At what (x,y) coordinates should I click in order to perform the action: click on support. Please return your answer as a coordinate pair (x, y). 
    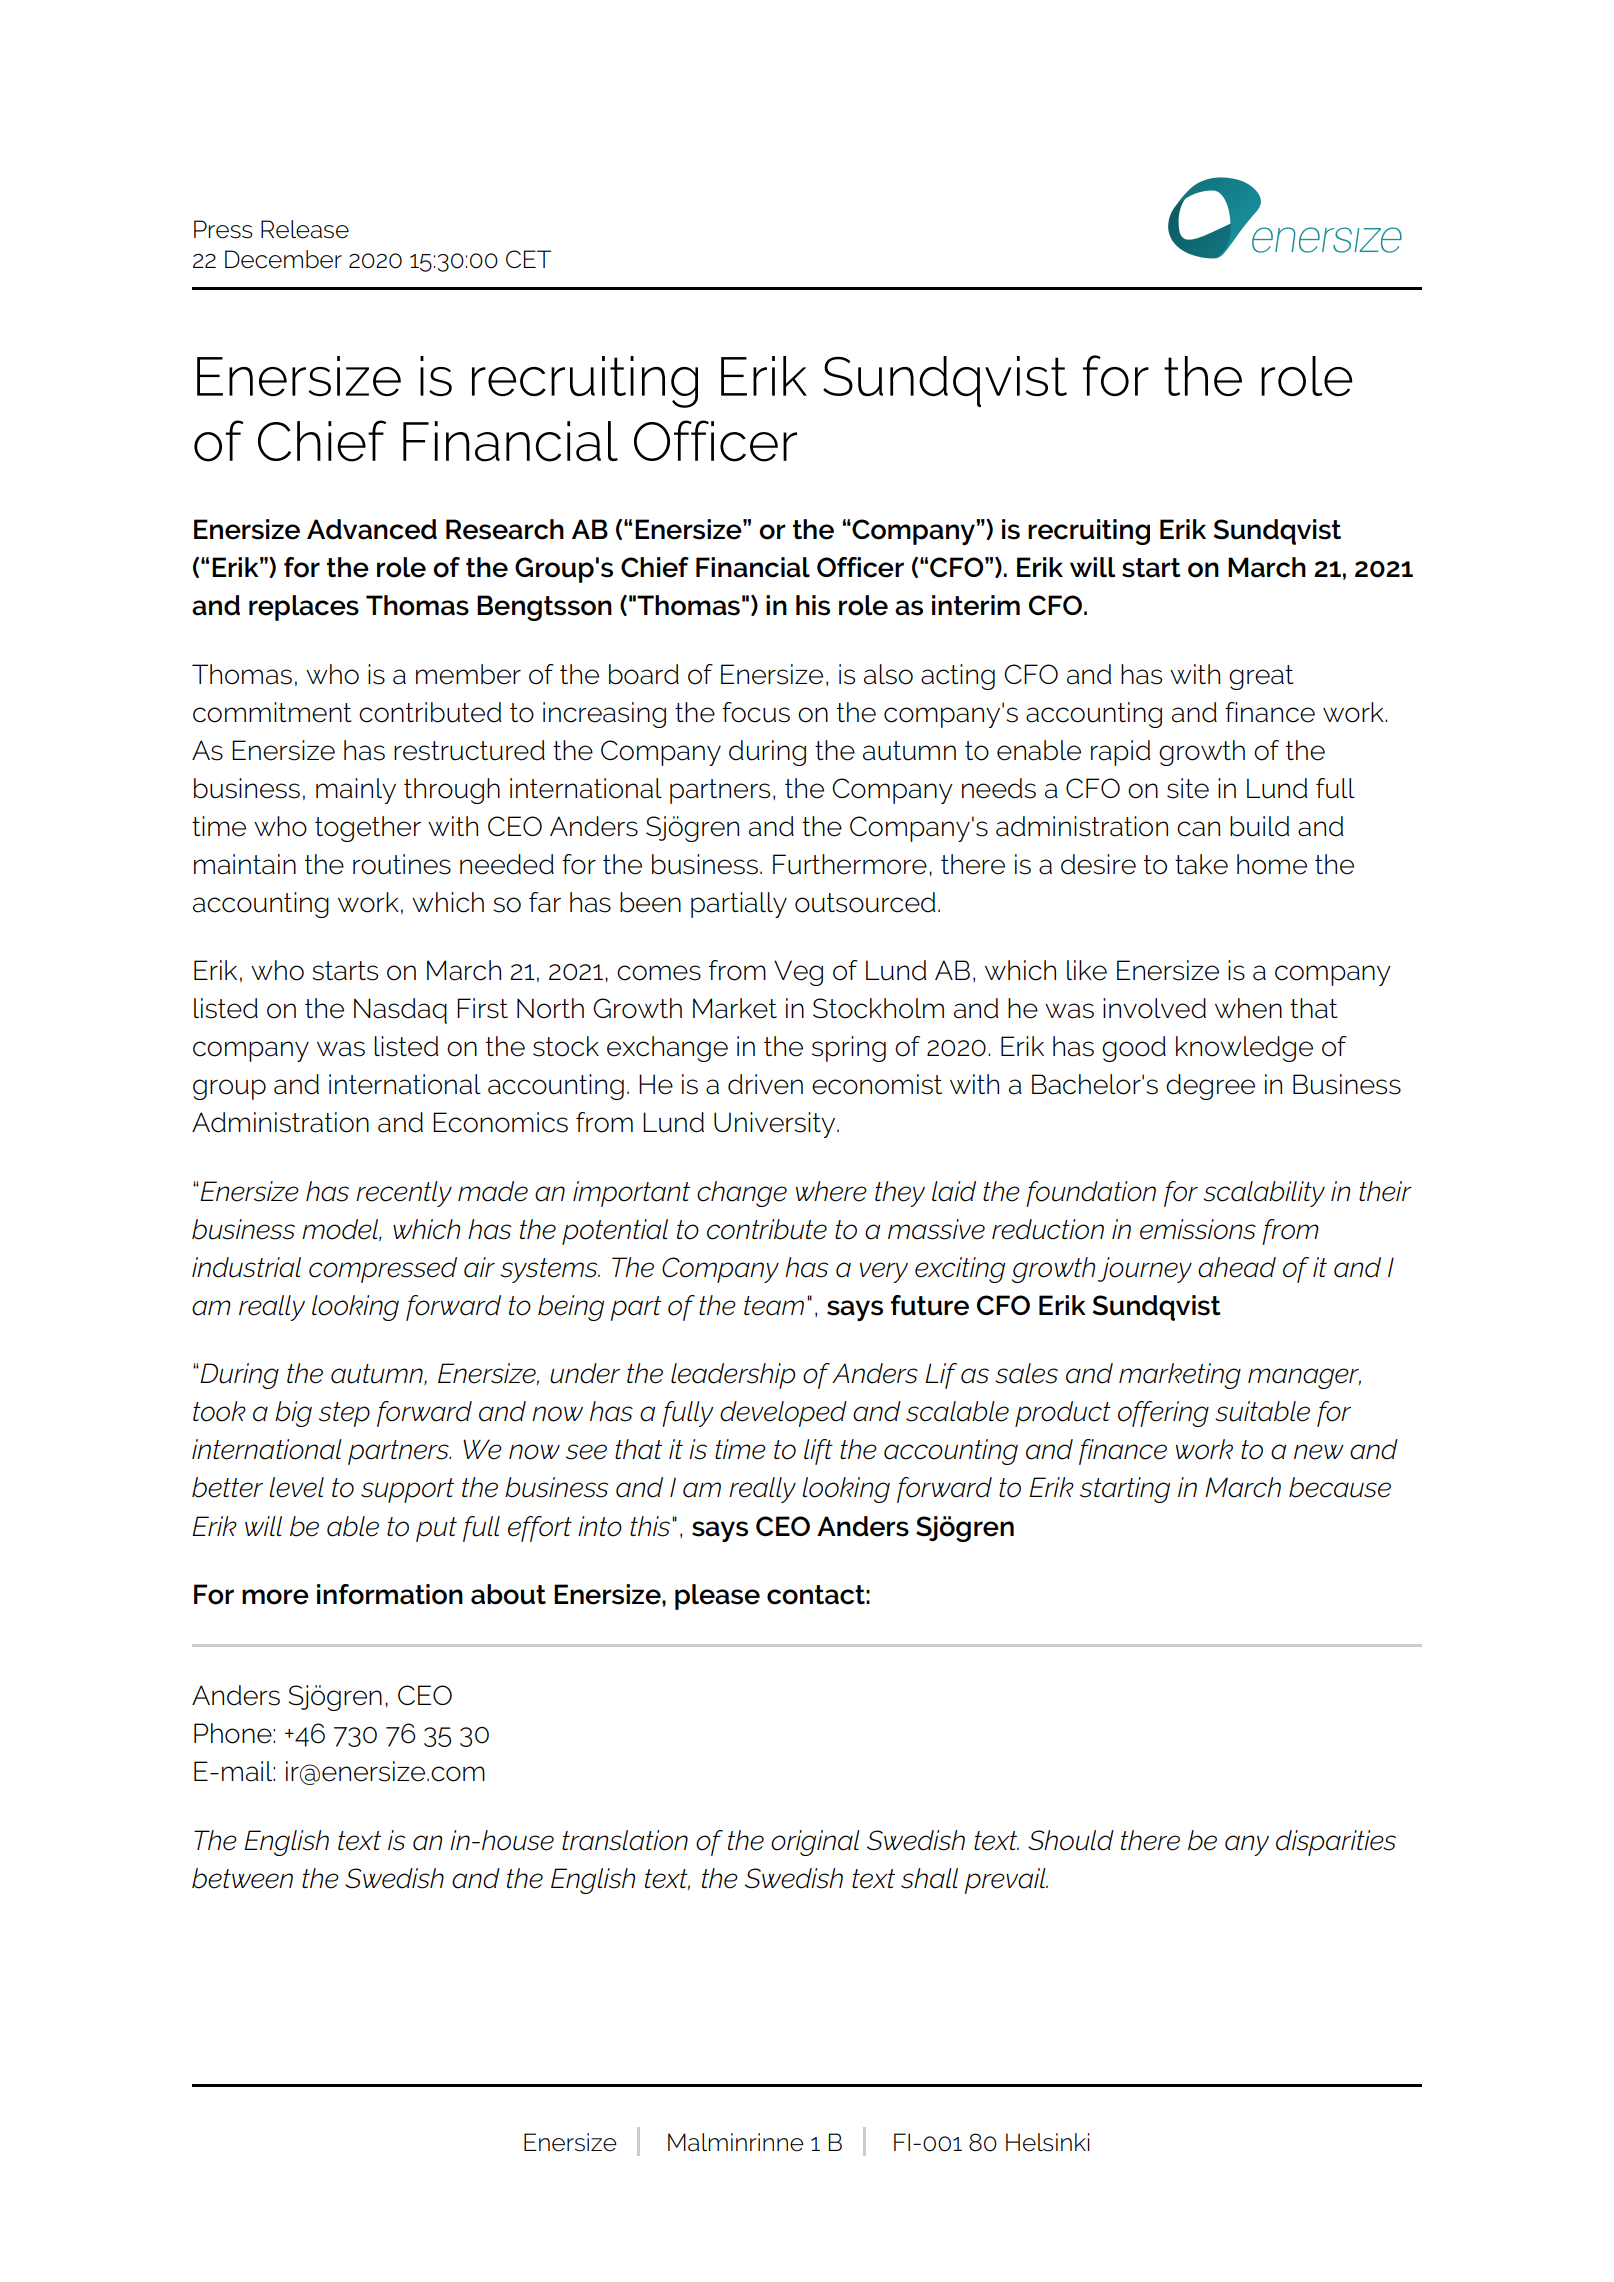
    Looking at the image, I should click on (407, 1490).
